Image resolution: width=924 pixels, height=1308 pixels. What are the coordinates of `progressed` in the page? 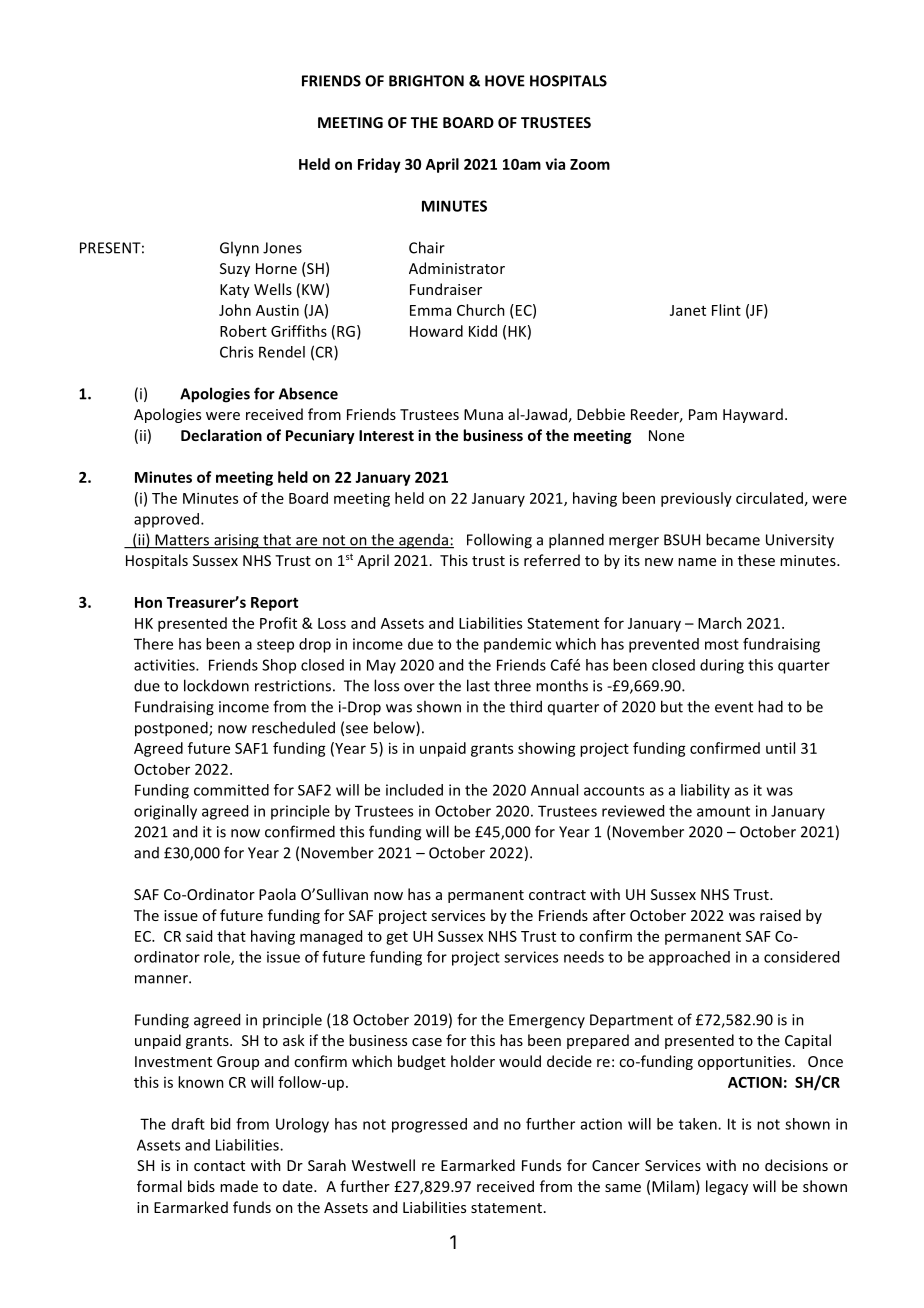 It's located at (429, 1125).
